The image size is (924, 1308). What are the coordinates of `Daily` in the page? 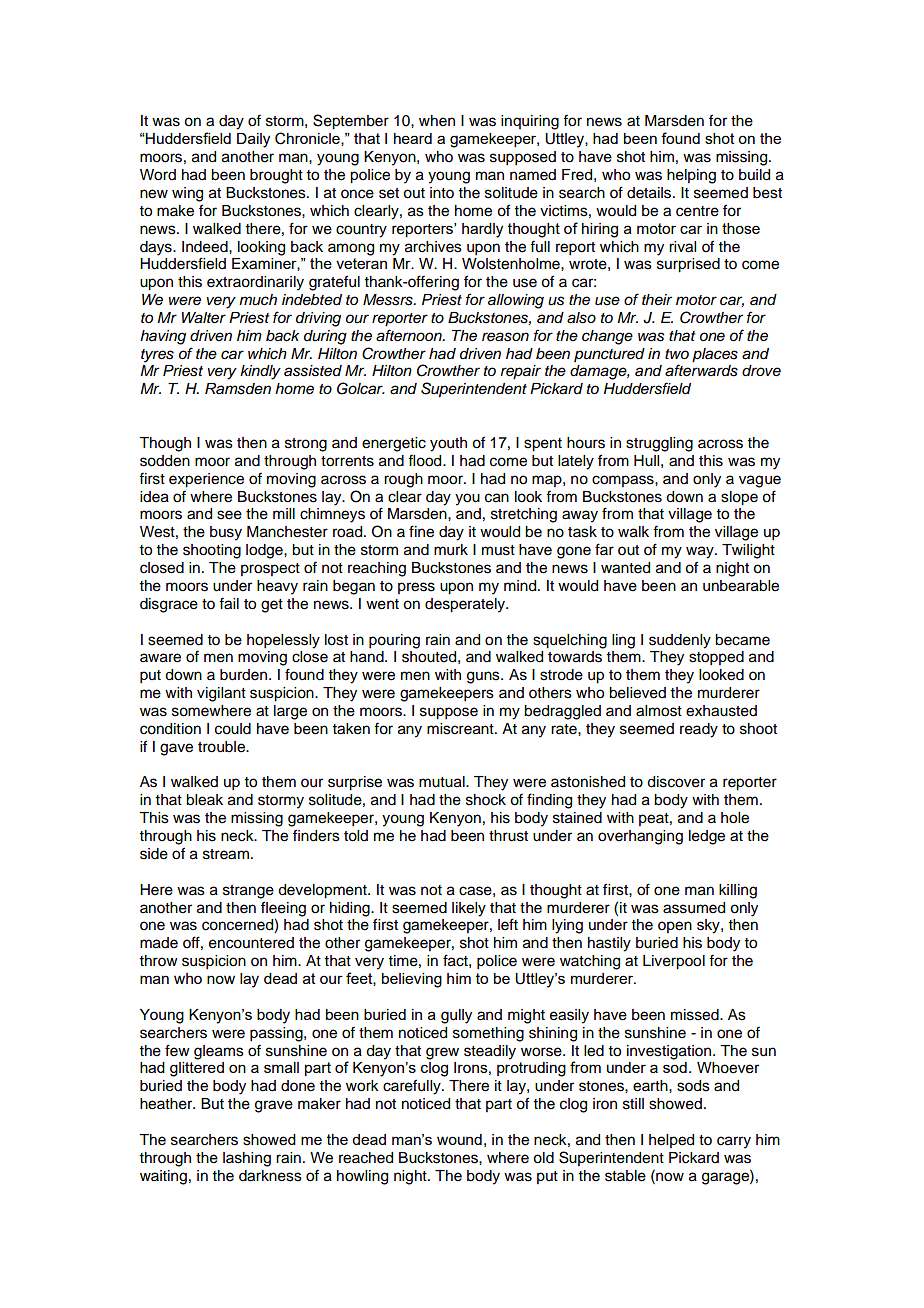 It's located at (253, 140).
